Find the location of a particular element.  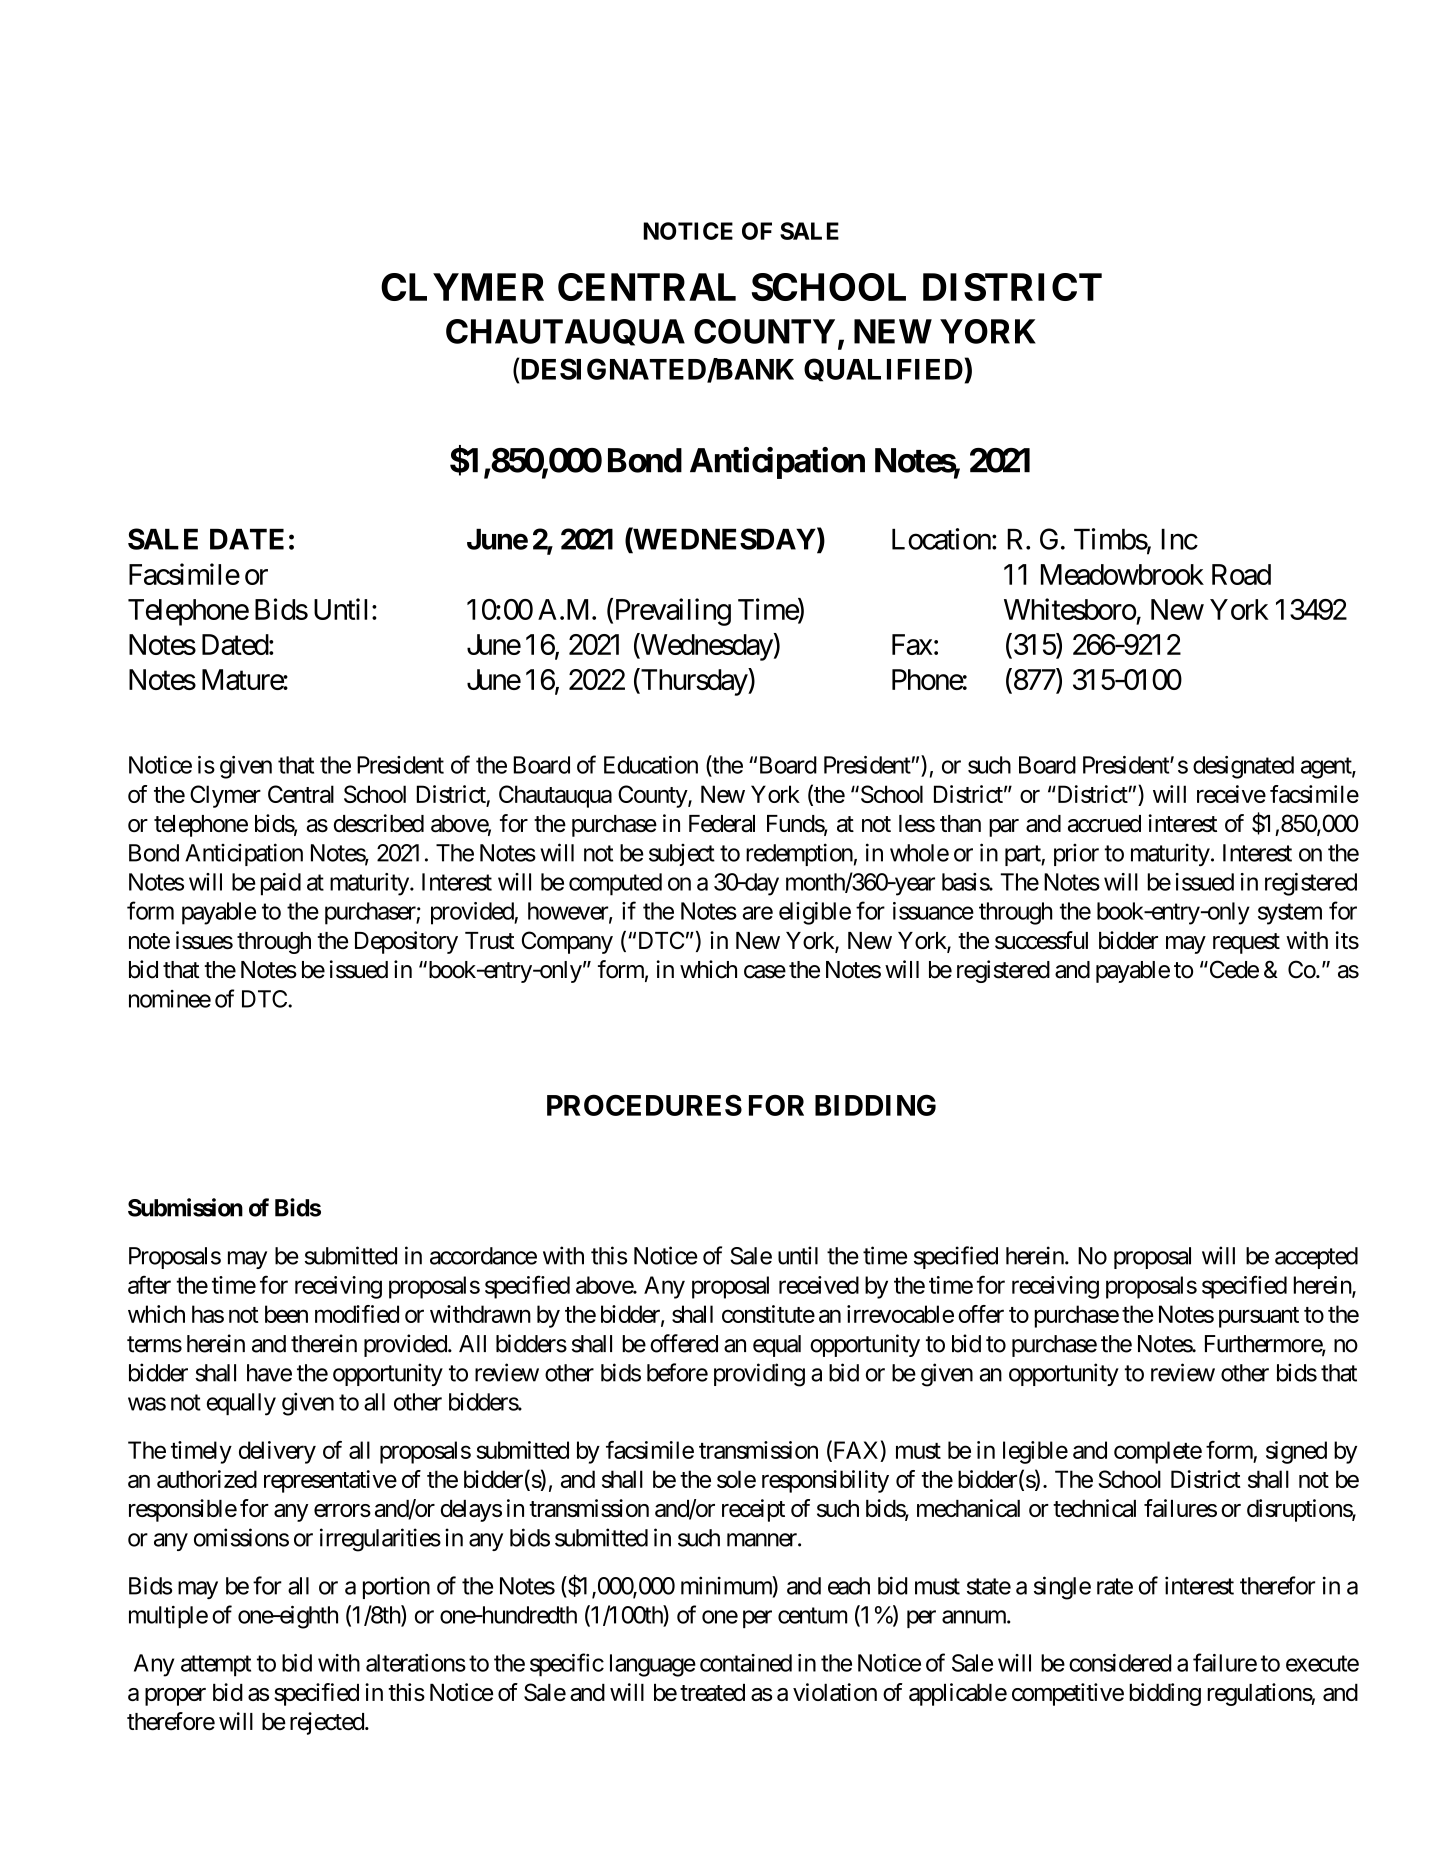

Education is located at coordinates (651, 765).
